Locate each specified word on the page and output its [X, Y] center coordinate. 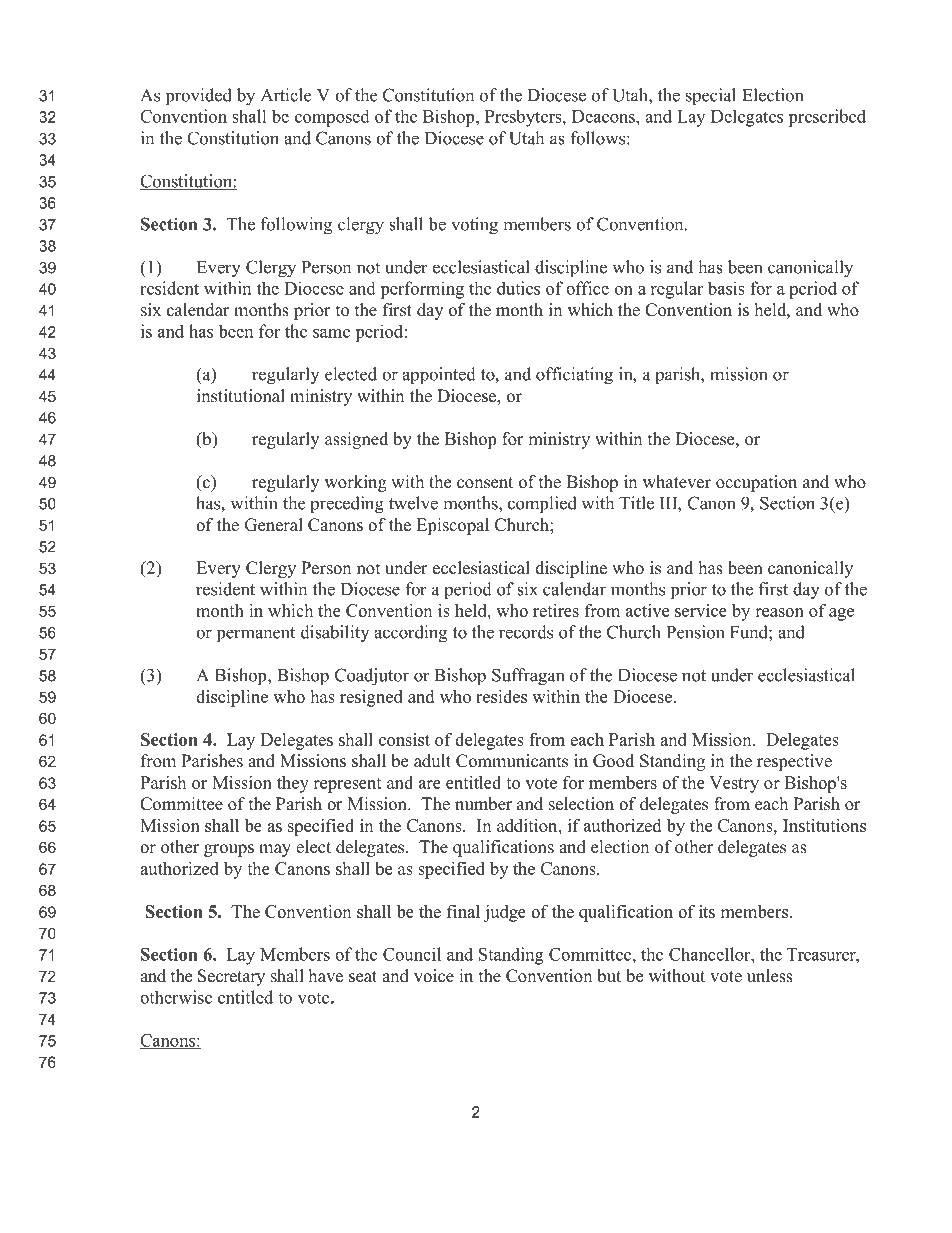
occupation [756, 483]
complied [542, 505]
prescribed [827, 118]
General [274, 525]
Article [286, 95]
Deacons [604, 116]
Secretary [231, 977]
